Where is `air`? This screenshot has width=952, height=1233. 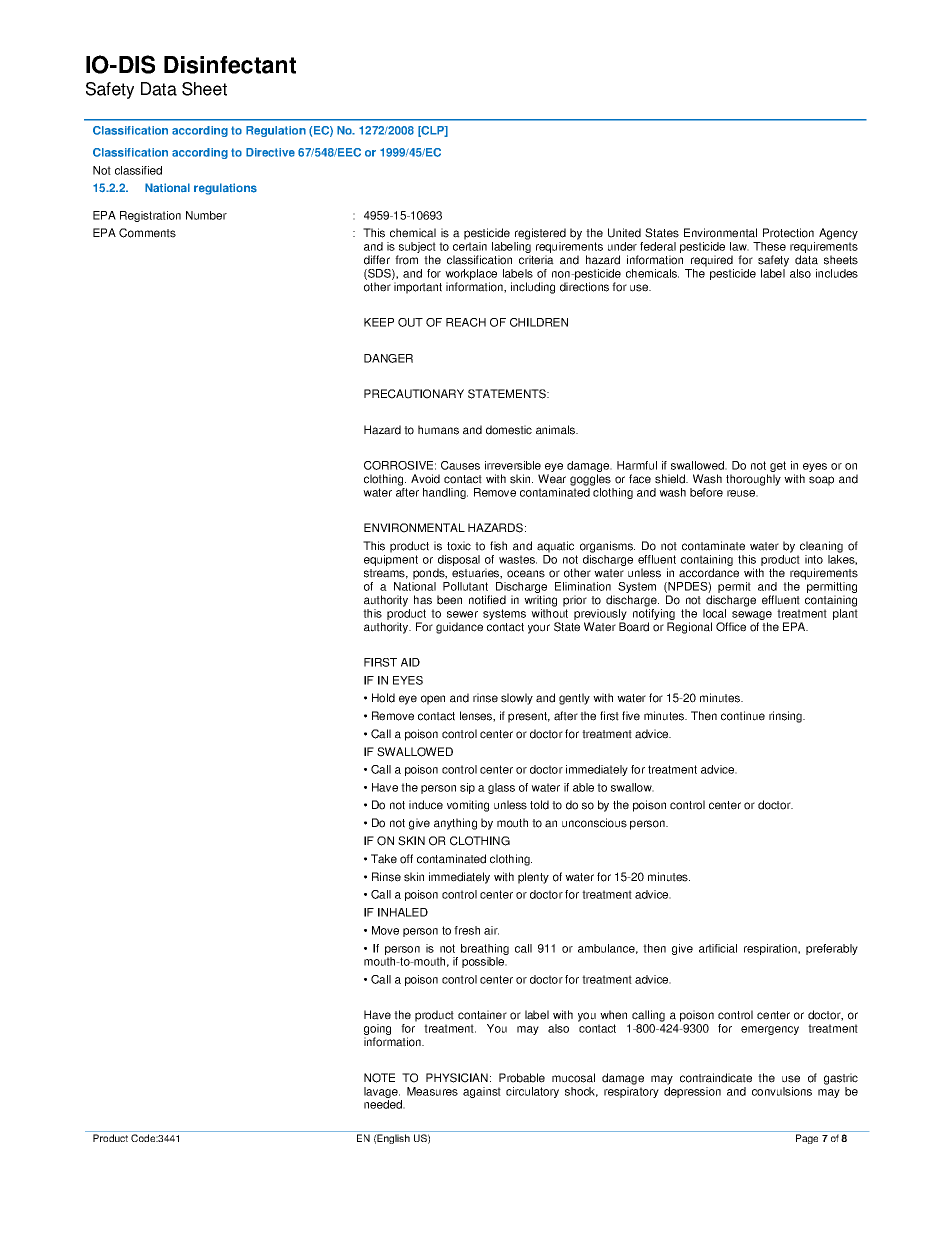 air is located at coordinates (491, 930).
